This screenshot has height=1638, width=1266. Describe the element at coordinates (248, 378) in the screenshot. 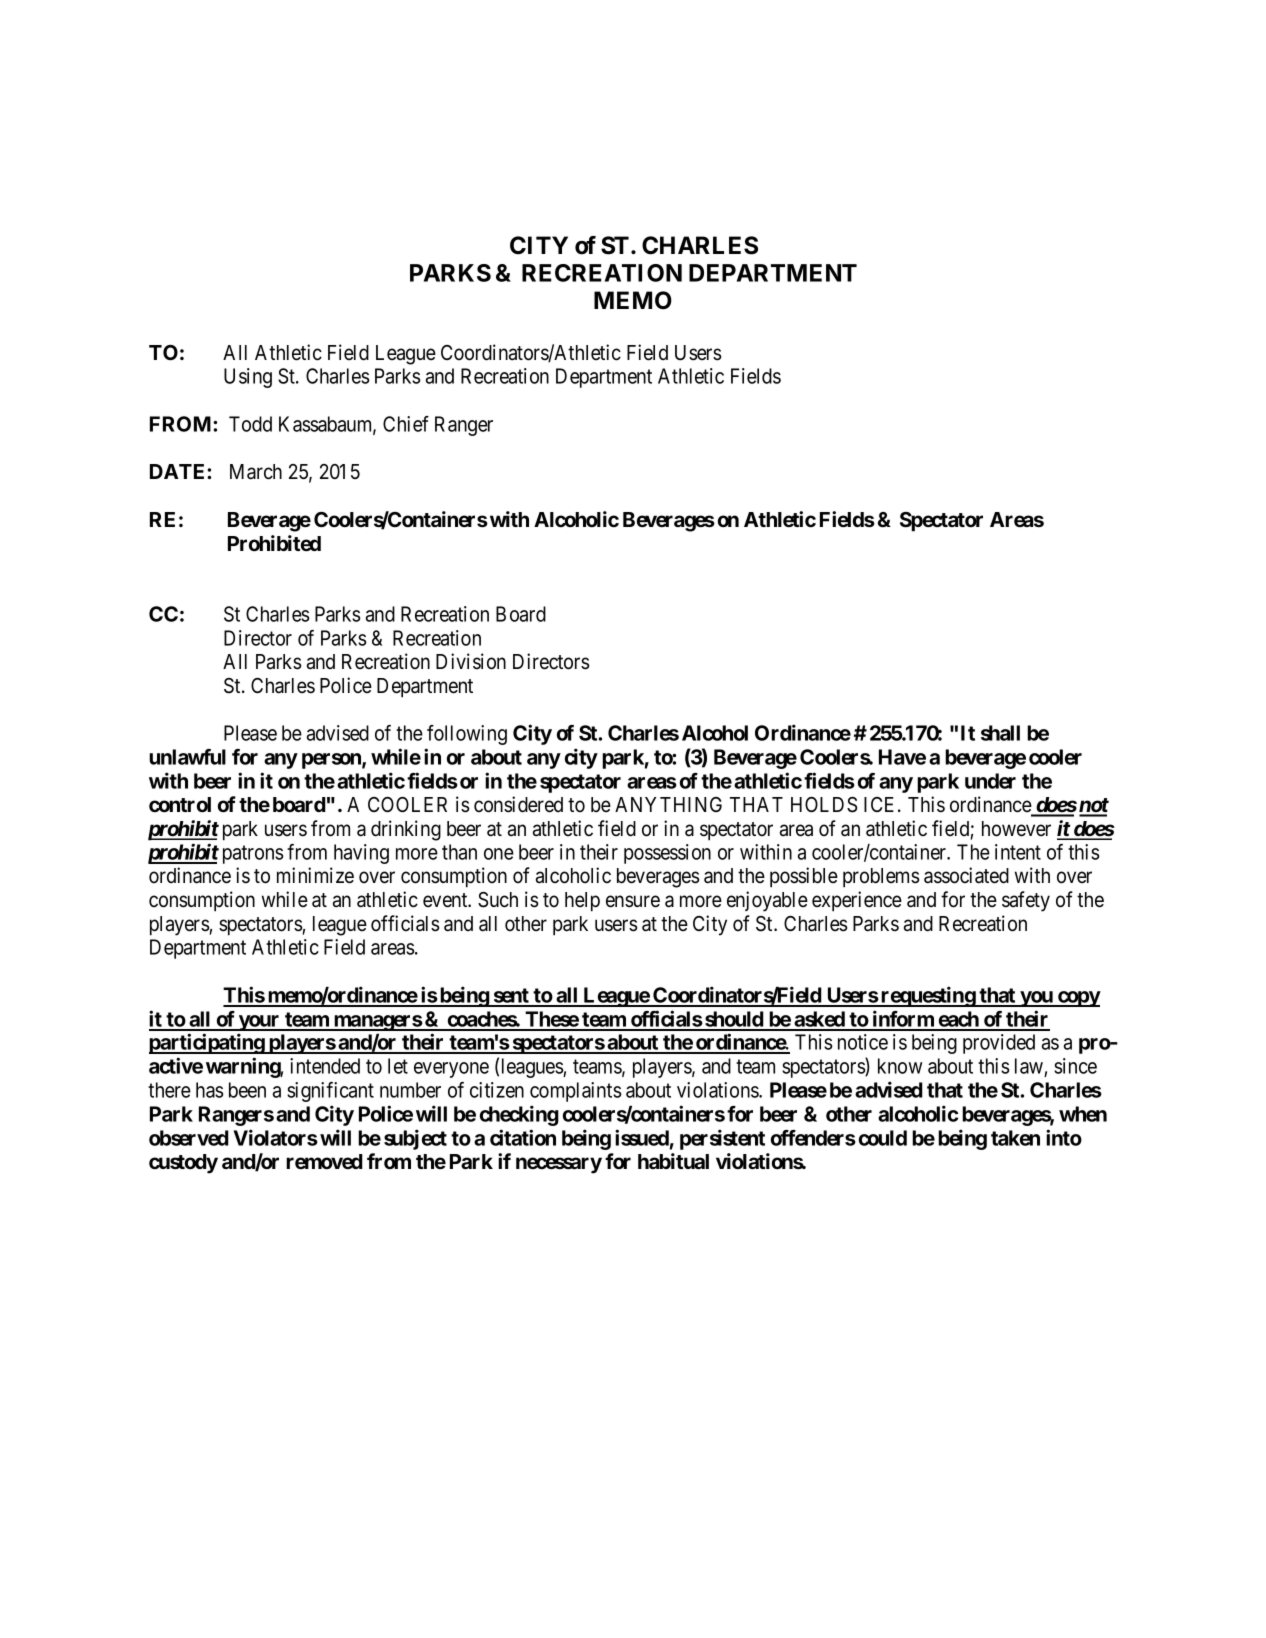

I see `Using` at that location.
